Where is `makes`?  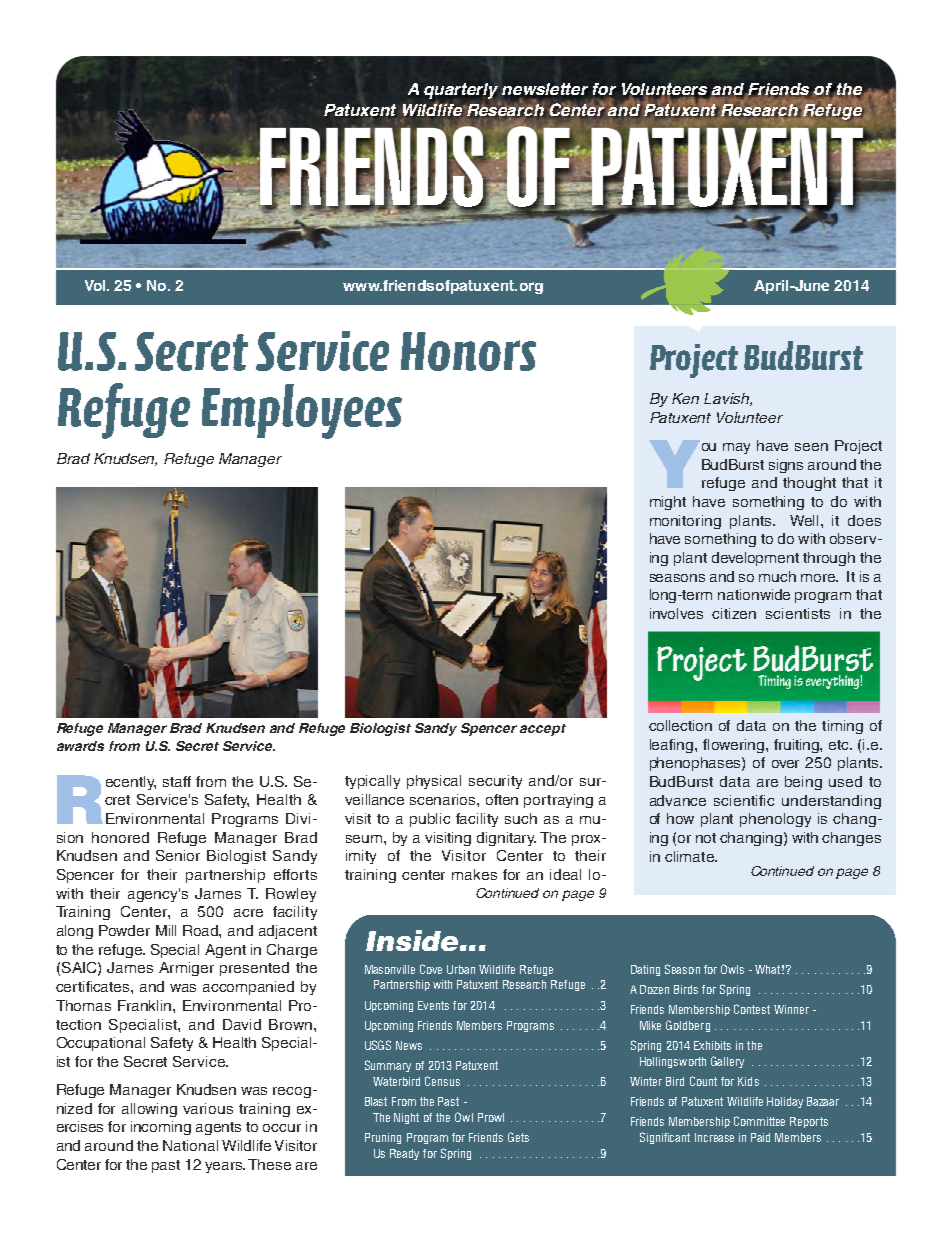 makes is located at coordinates (474, 874).
